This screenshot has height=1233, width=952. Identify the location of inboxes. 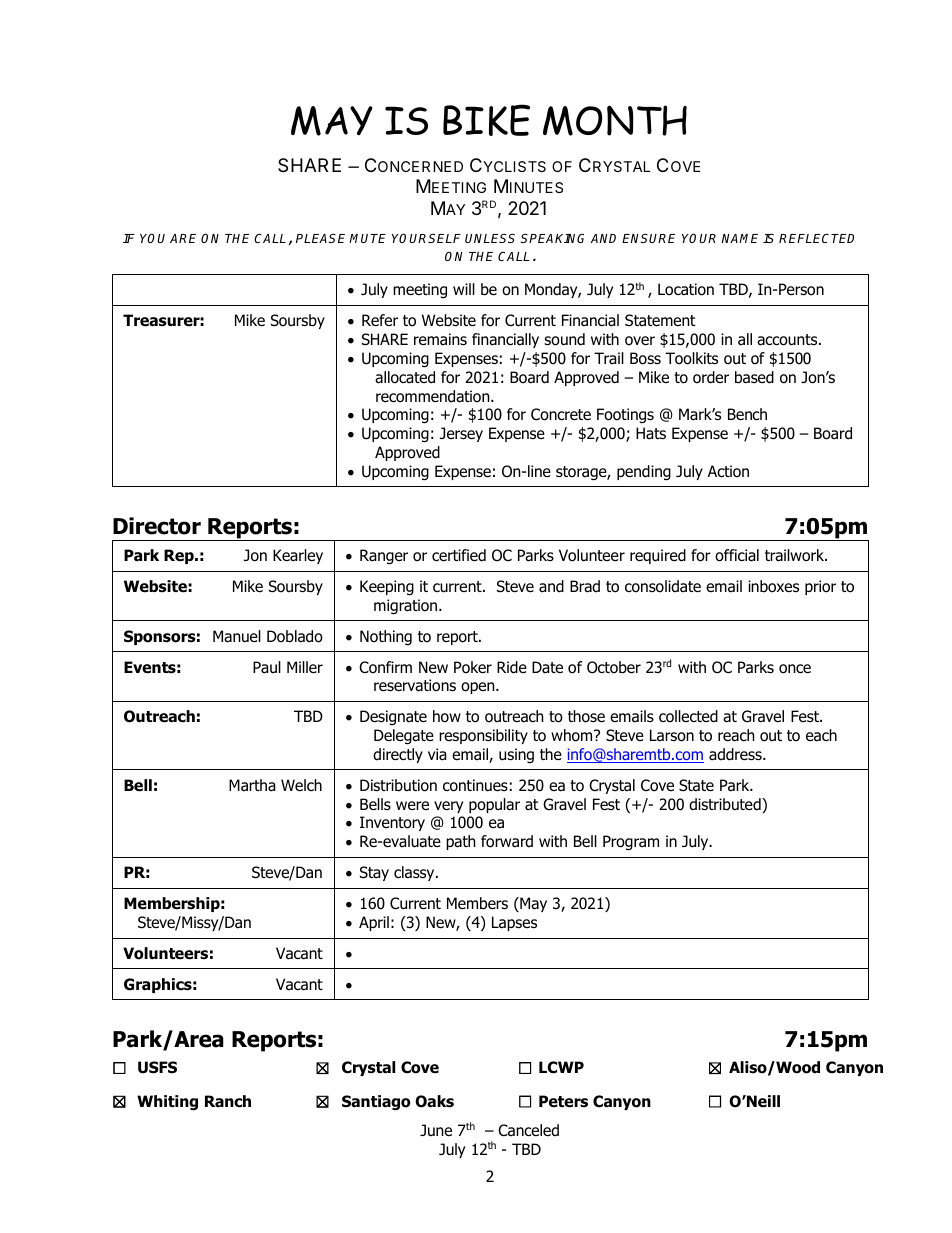
(773, 586).
